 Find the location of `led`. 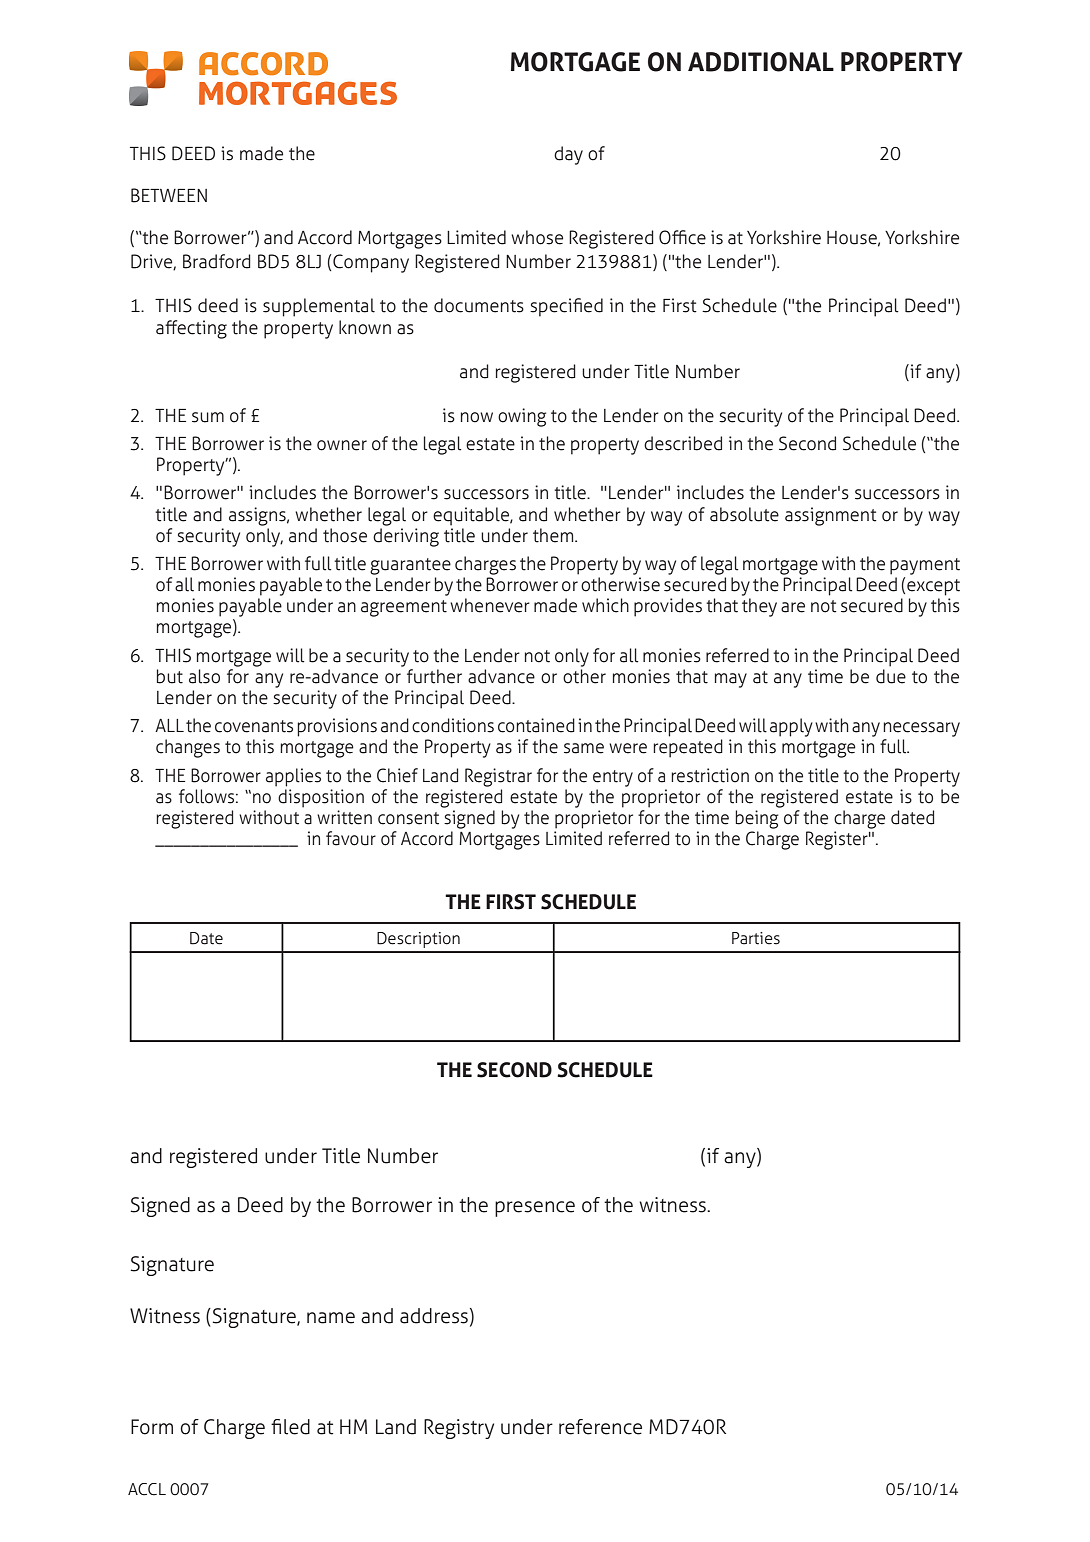

led is located at coordinates (297, 1427).
